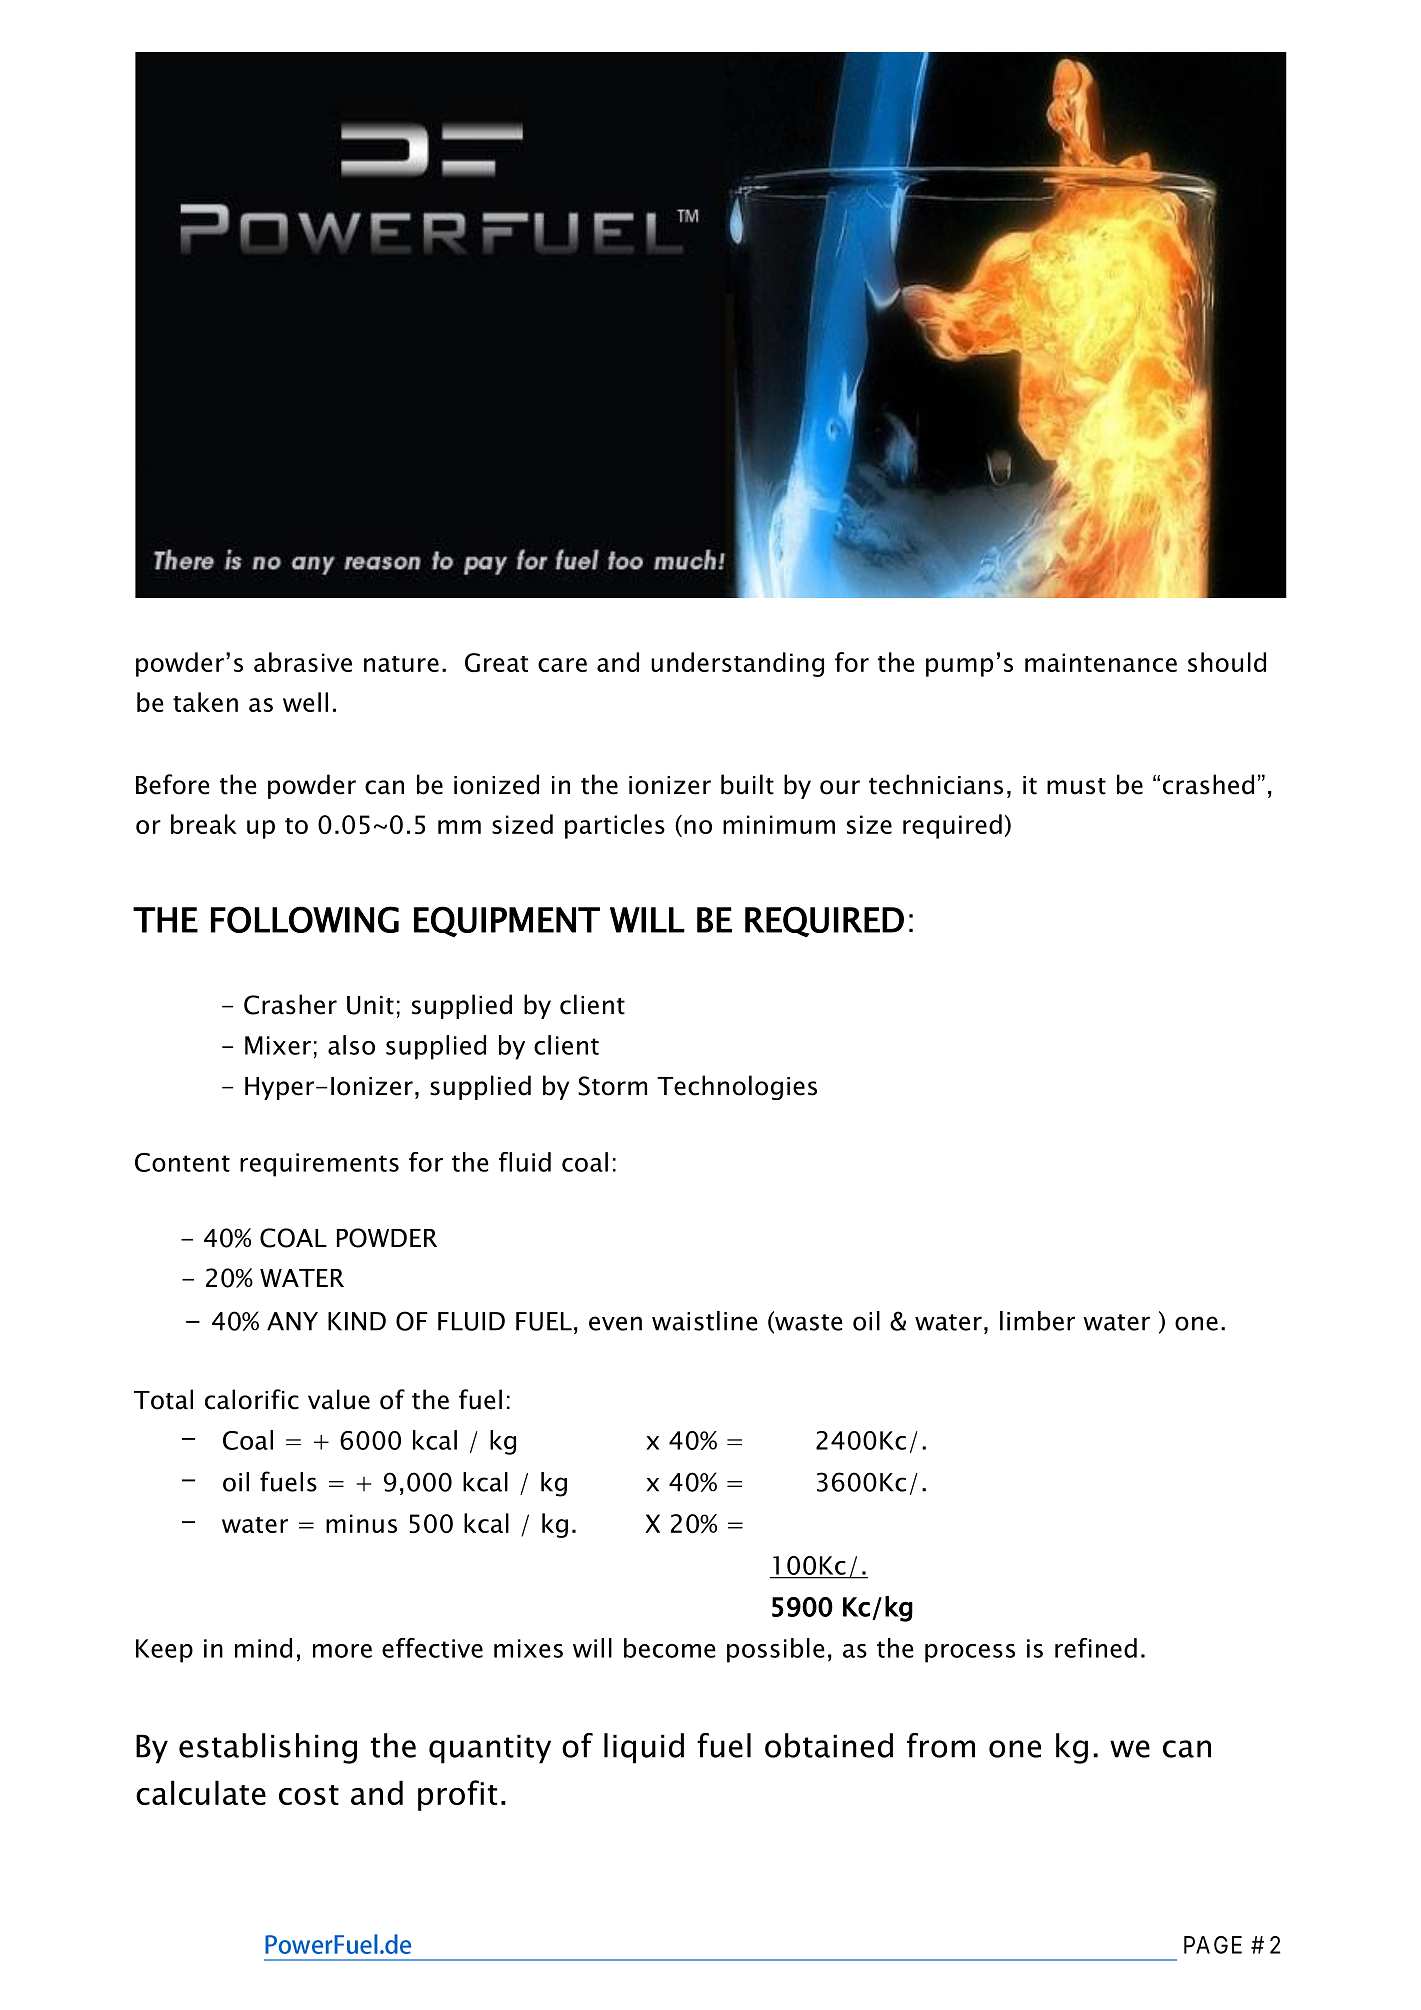 The width and height of the screenshot is (1421, 2010). Describe the element at coordinates (1101, 662) in the screenshot. I see `maintenance` at that location.
